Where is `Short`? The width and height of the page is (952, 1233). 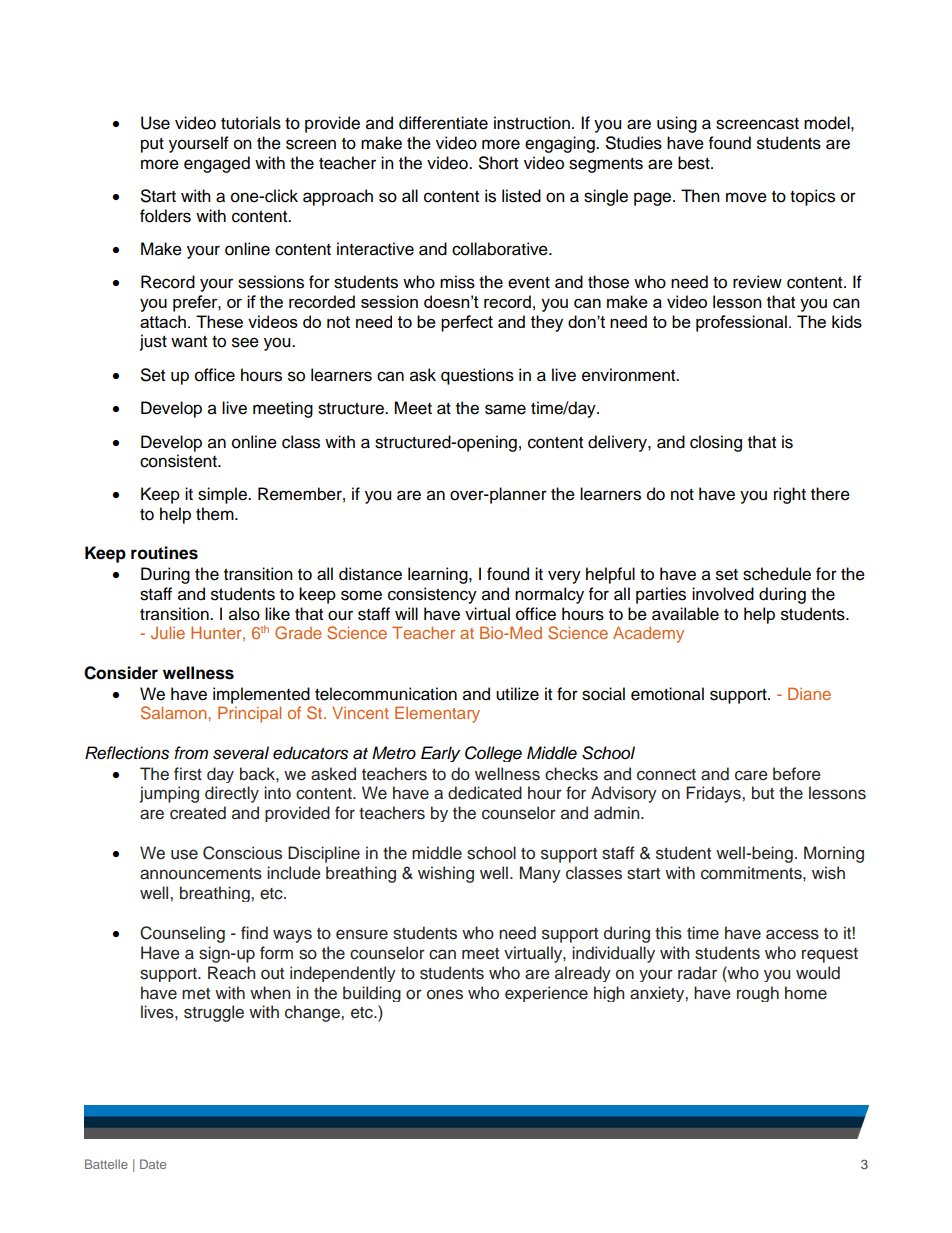 Short is located at coordinates (498, 163).
